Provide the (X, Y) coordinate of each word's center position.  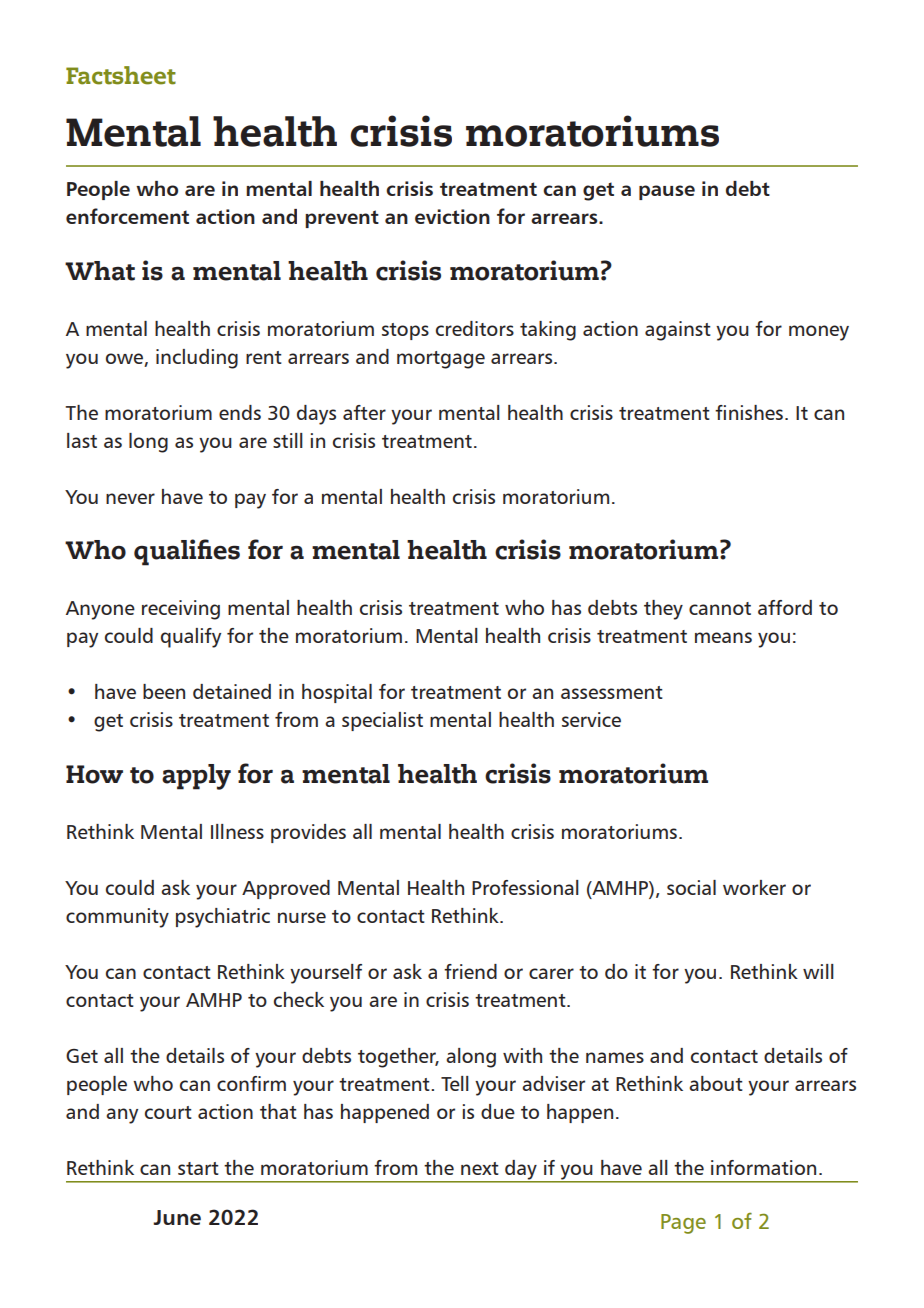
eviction (452, 216)
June (177, 1217)
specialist (382, 721)
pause (667, 192)
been (164, 691)
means (723, 637)
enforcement (127, 216)
